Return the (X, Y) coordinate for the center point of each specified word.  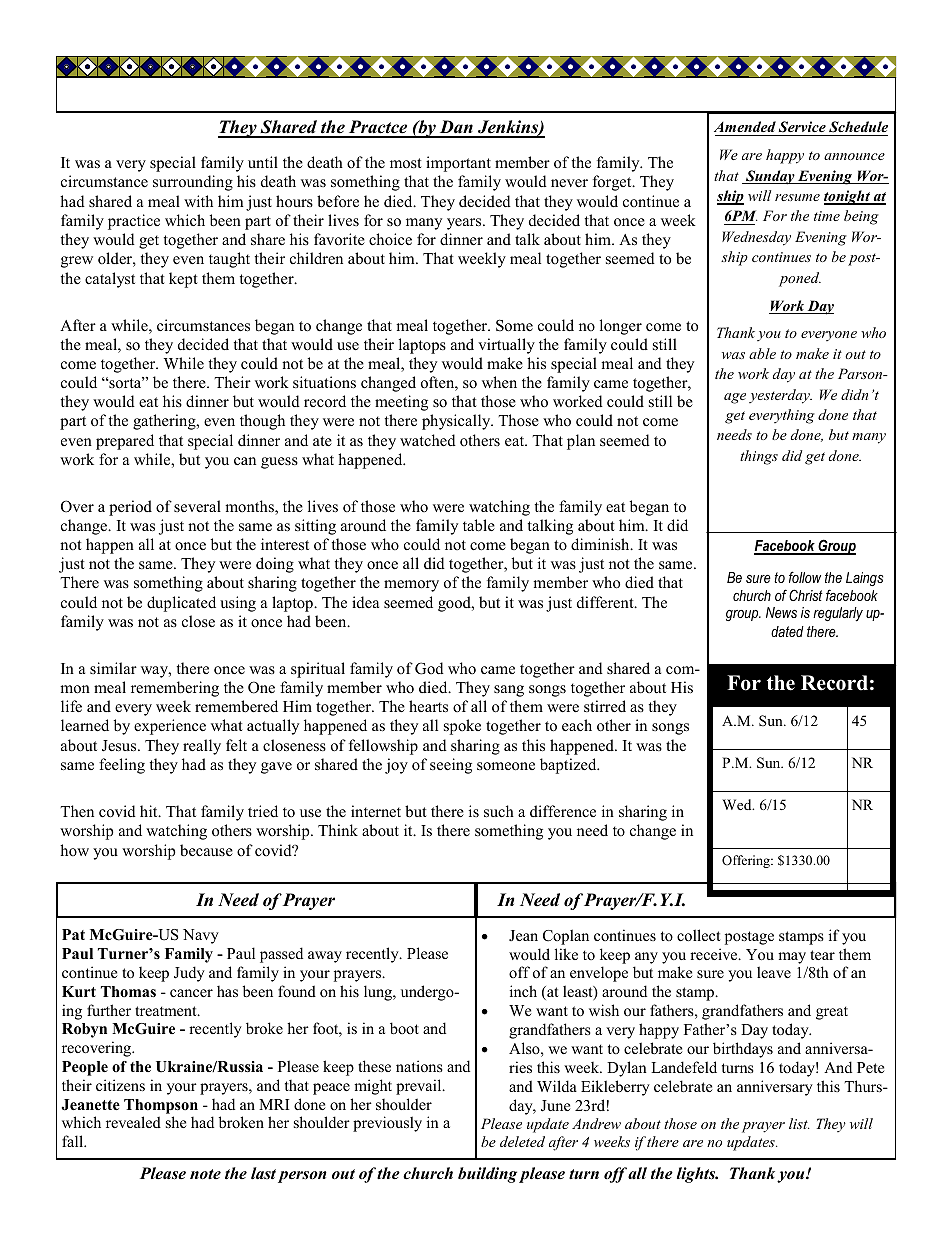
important (458, 164)
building (487, 1175)
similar (113, 668)
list (799, 1123)
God (429, 668)
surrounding (193, 183)
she (176, 1122)
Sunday (770, 177)
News (781, 612)
